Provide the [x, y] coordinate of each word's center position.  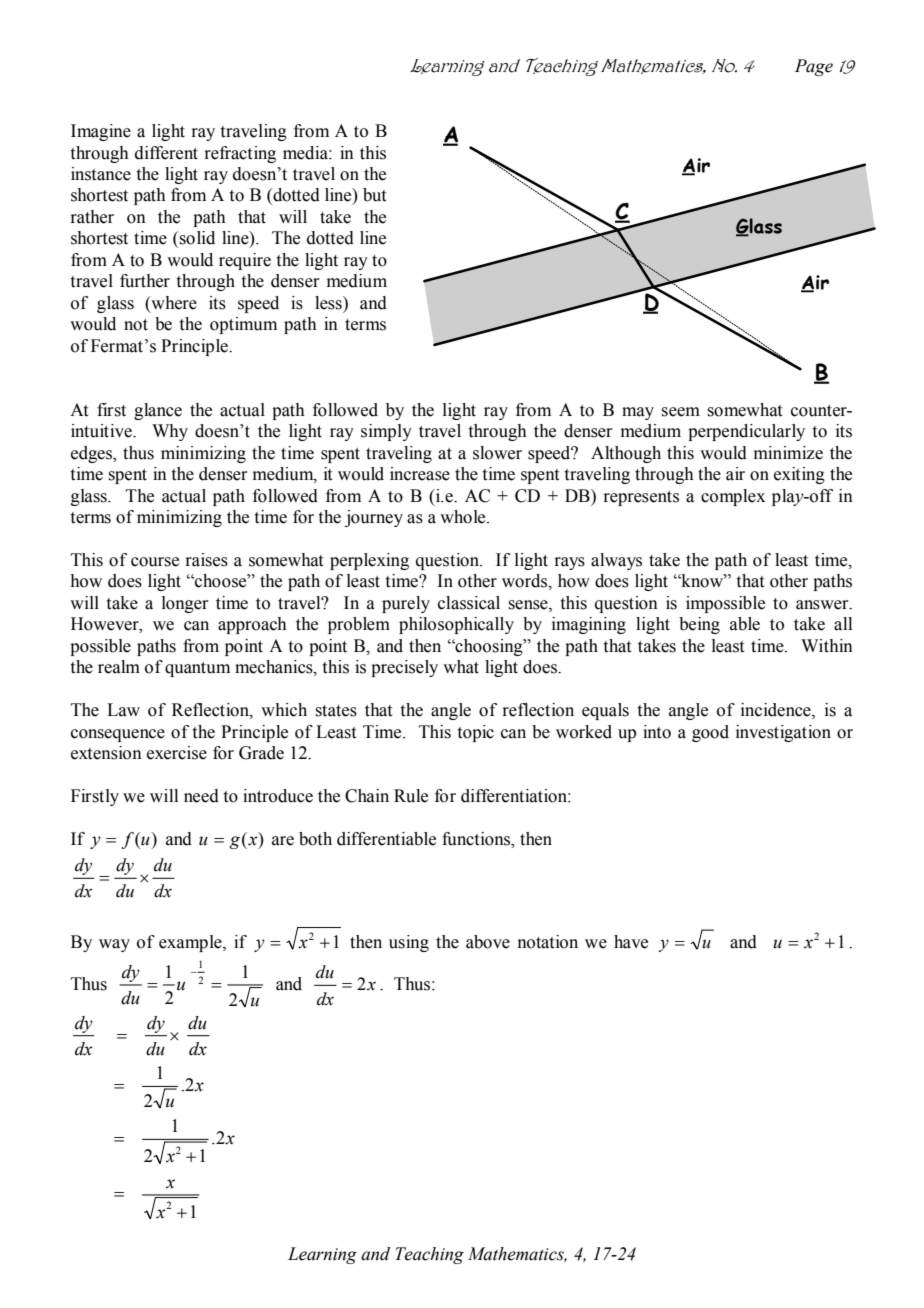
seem [680, 412]
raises [206, 560]
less [329, 303]
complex [733, 497]
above [488, 942]
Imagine [101, 132]
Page [814, 67]
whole [464, 517]
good [710, 733]
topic [476, 733]
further [145, 281]
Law [123, 710]
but [374, 195]
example [191, 943]
